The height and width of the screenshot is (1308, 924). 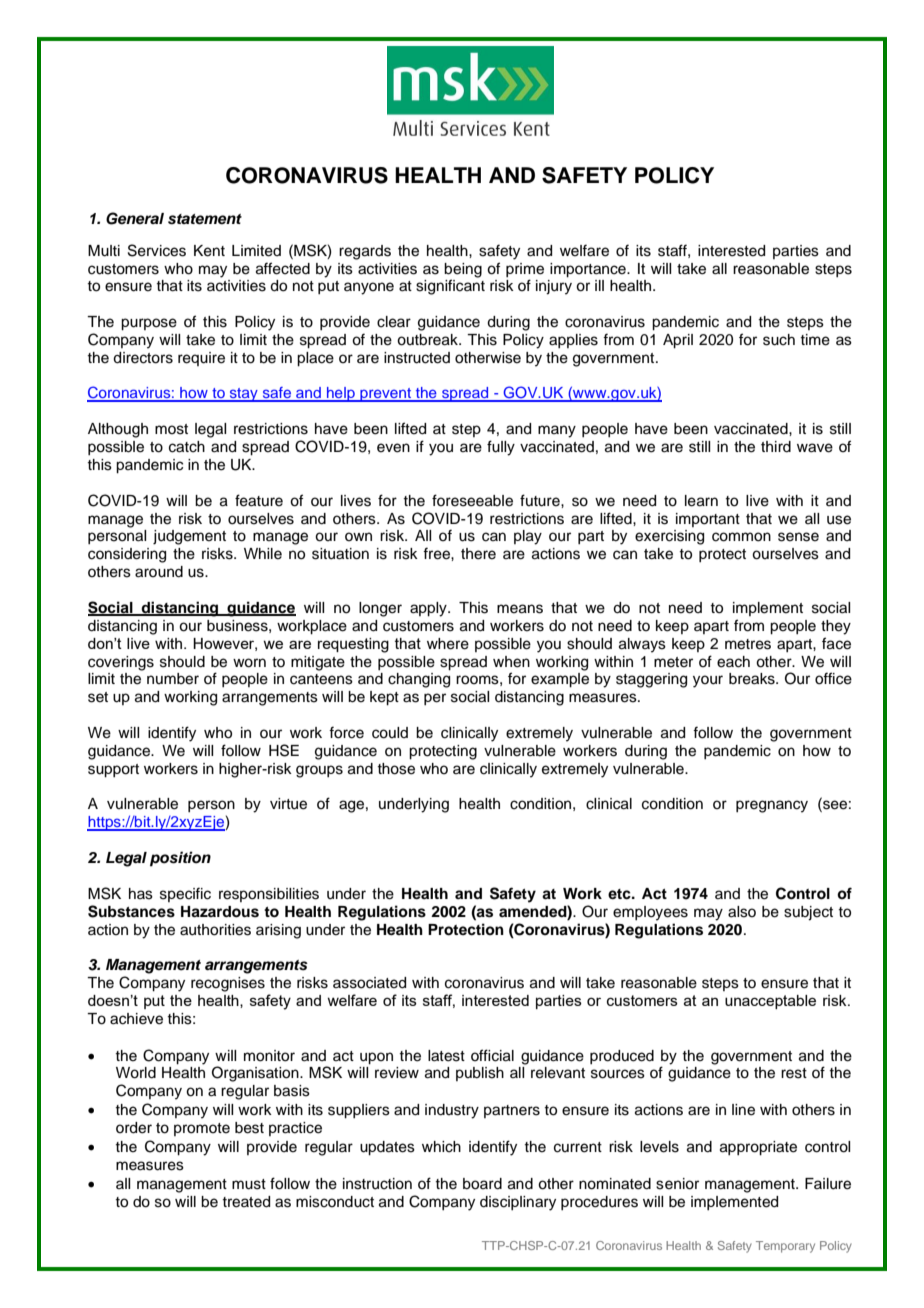 I want to click on such, so click(x=779, y=340).
